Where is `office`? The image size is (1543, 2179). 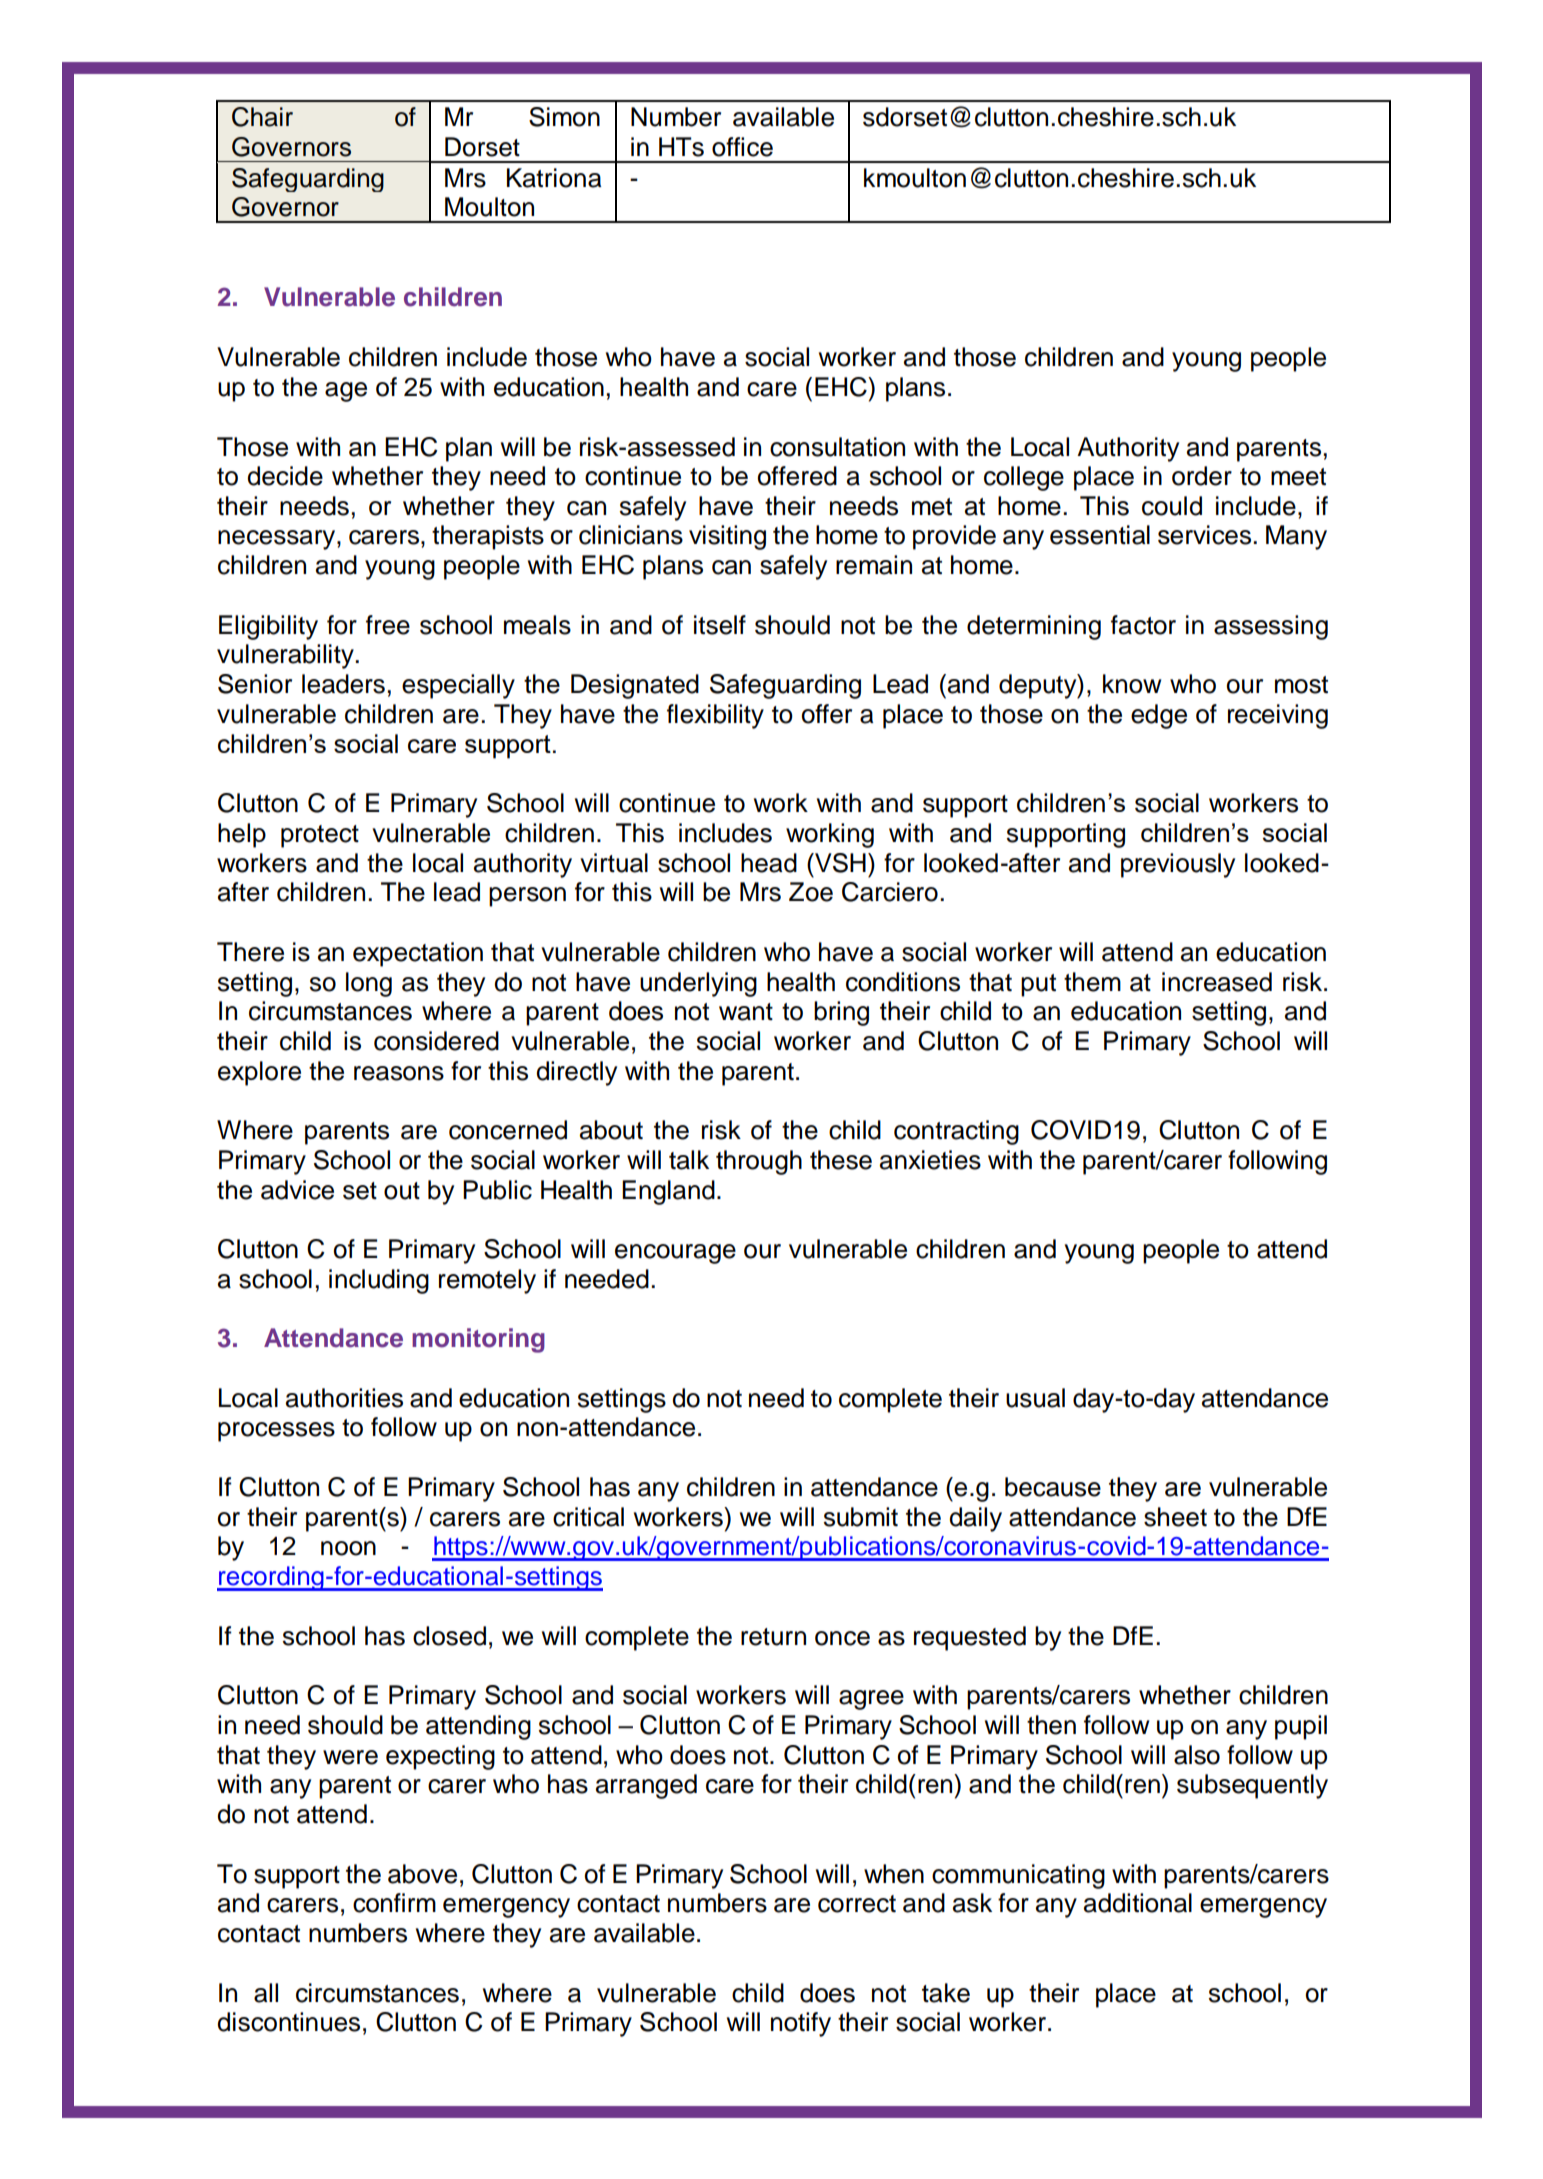
office is located at coordinates (742, 147).
